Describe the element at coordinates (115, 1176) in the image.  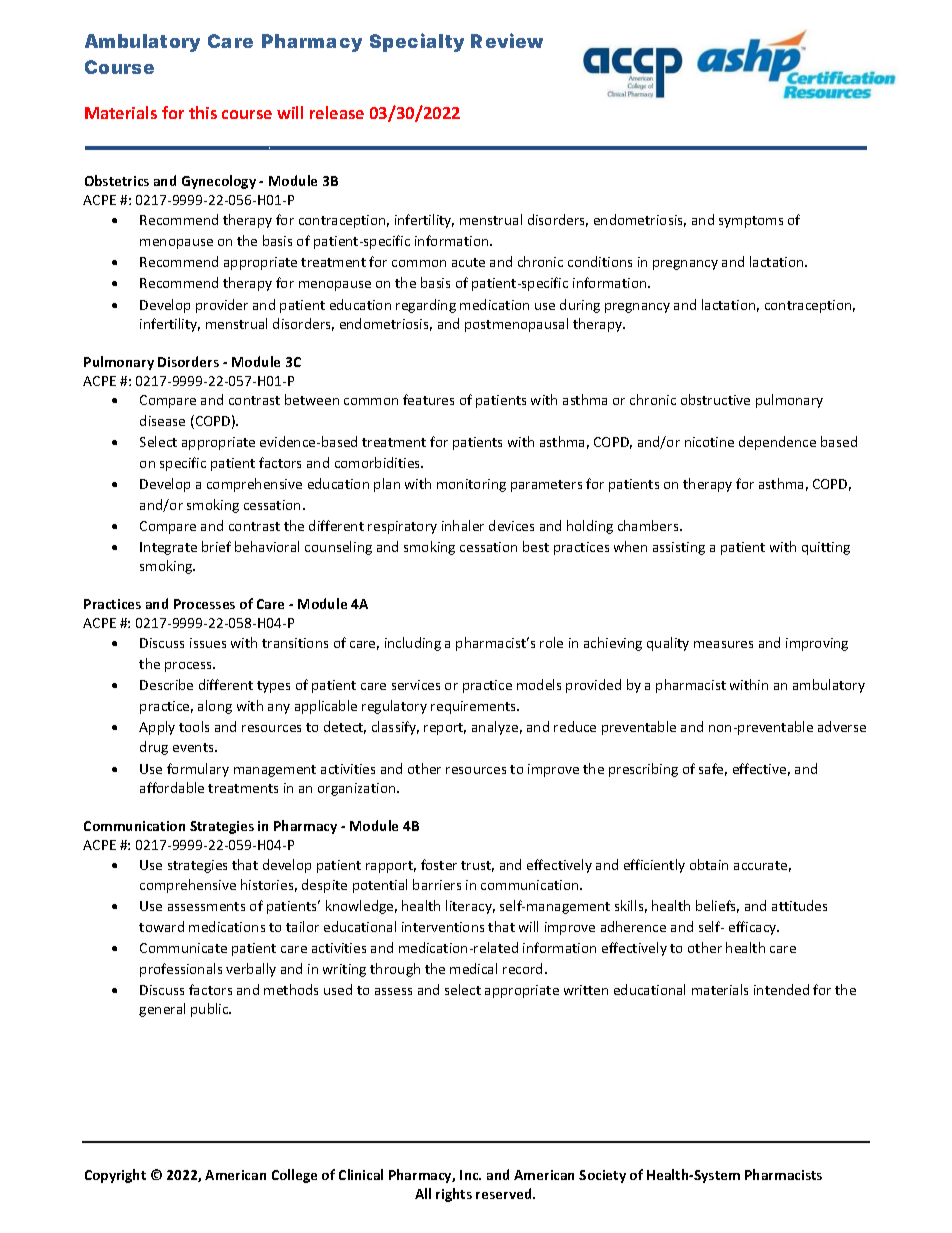
I see `Copyright` at that location.
